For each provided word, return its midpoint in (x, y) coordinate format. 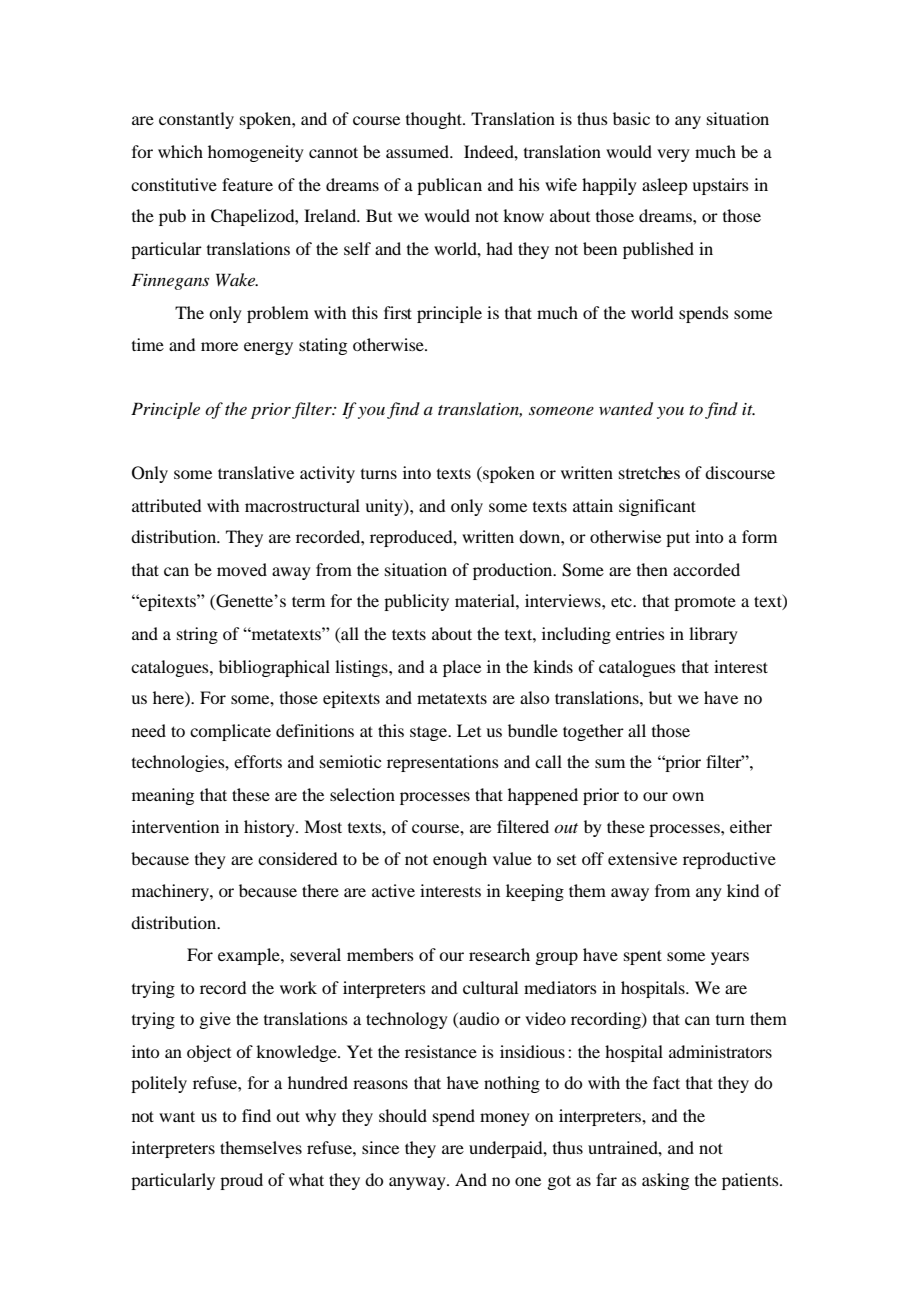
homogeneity (256, 153)
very (673, 155)
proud (241, 1181)
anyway (418, 1183)
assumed (419, 151)
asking (665, 1181)
